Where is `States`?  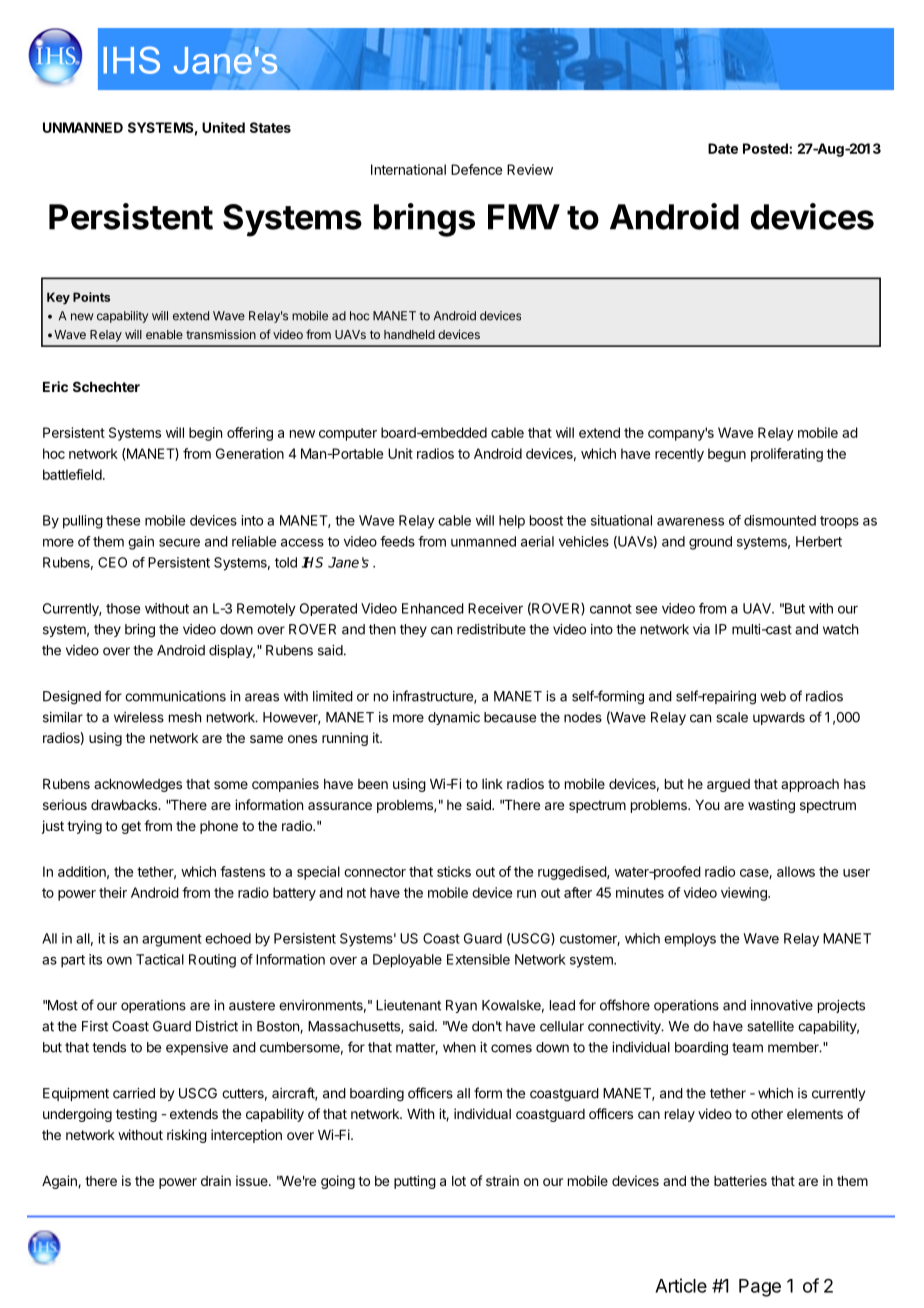 States is located at coordinates (270, 127).
